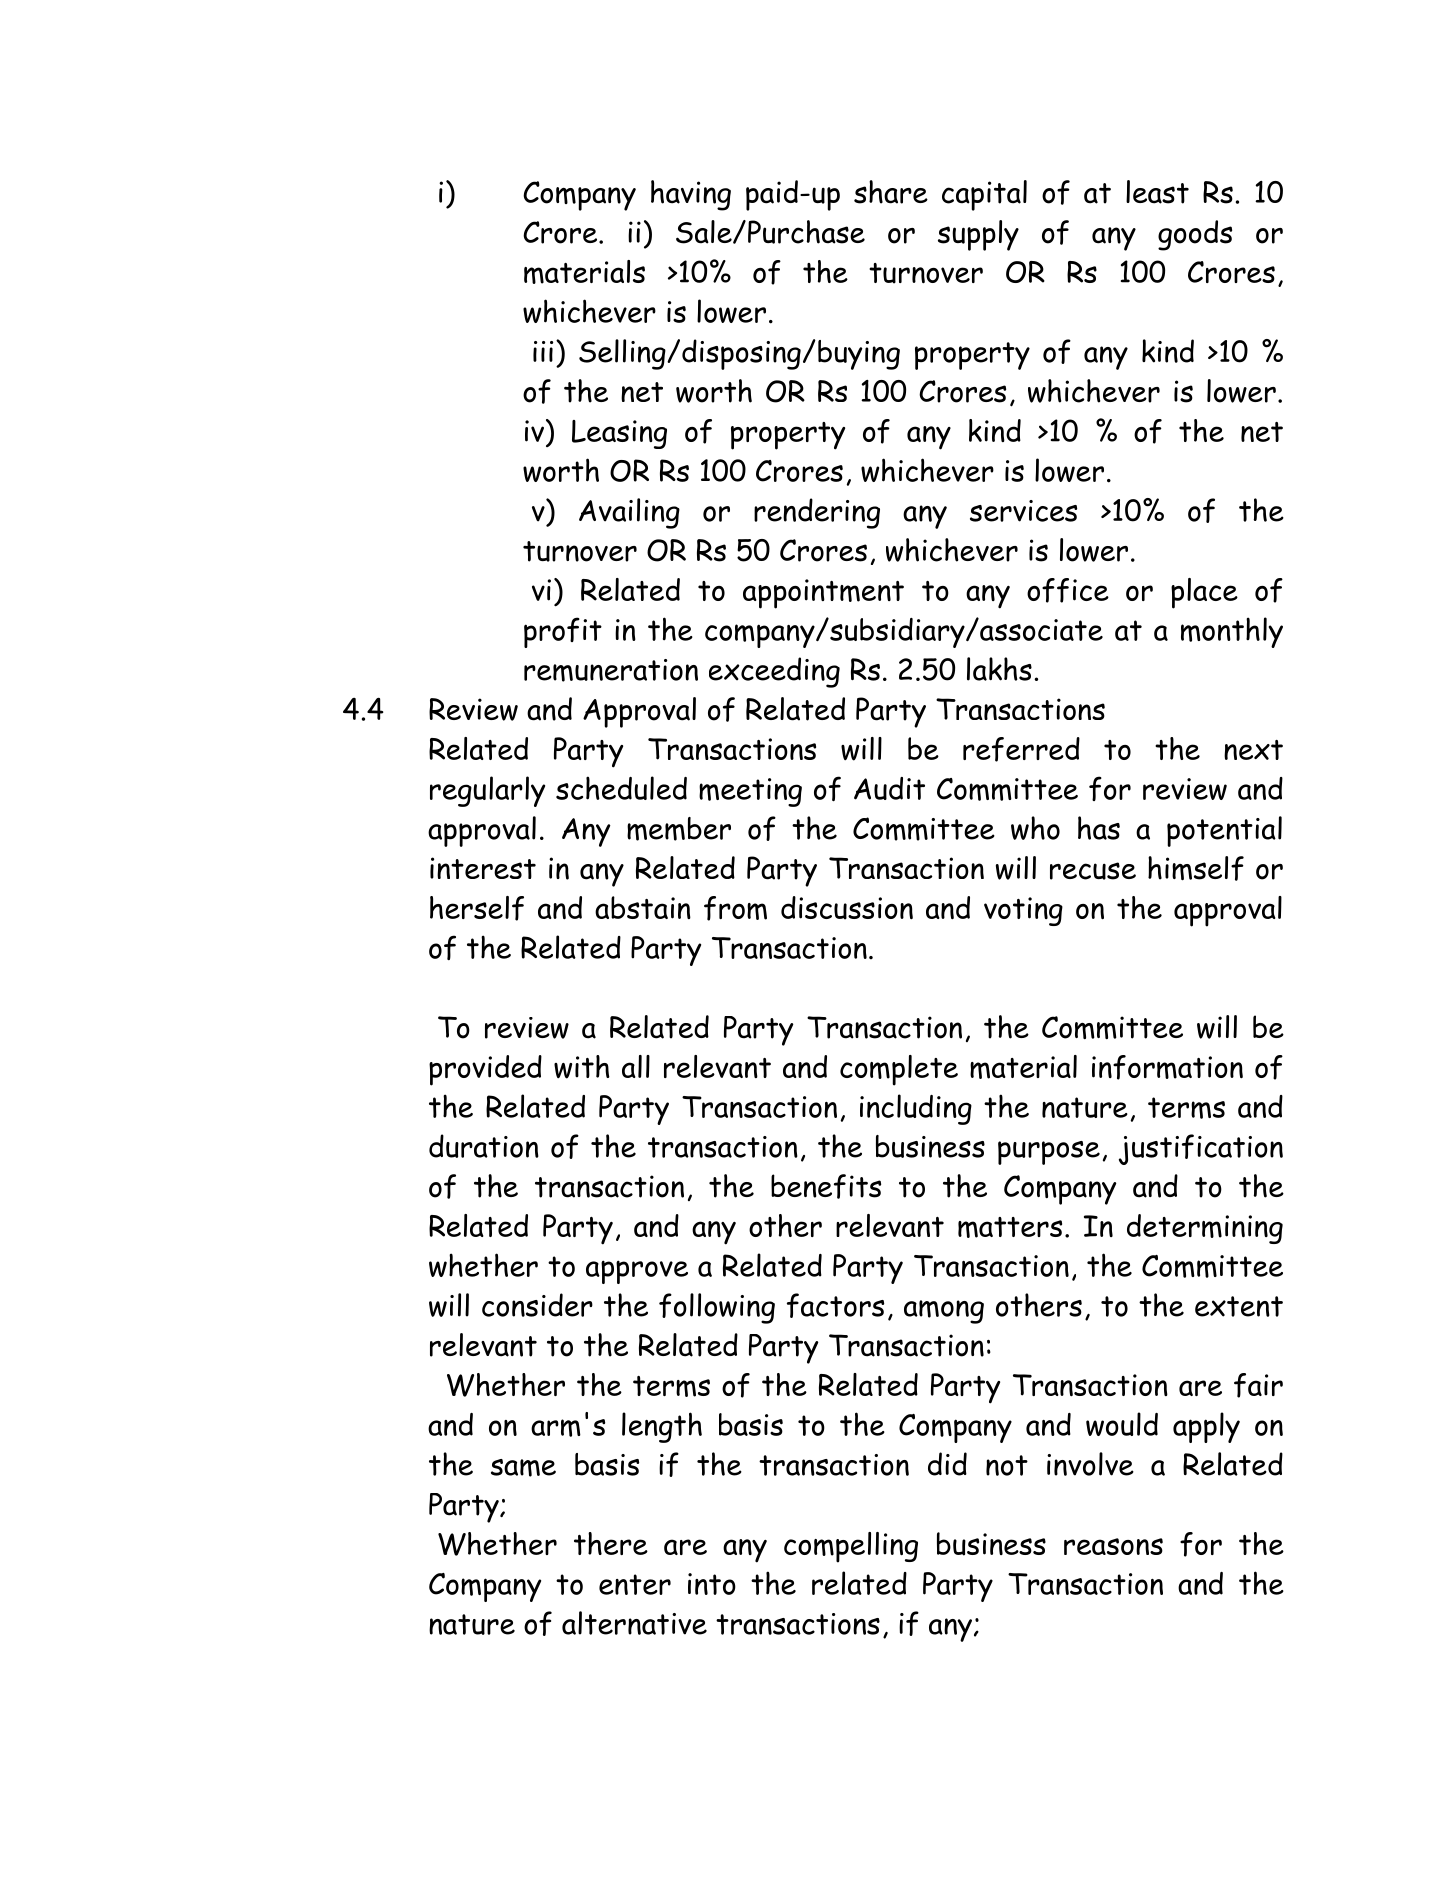 Image resolution: width=1455 pixels, height=1883 pixels. I want to click on there, so click(611, 1543).
